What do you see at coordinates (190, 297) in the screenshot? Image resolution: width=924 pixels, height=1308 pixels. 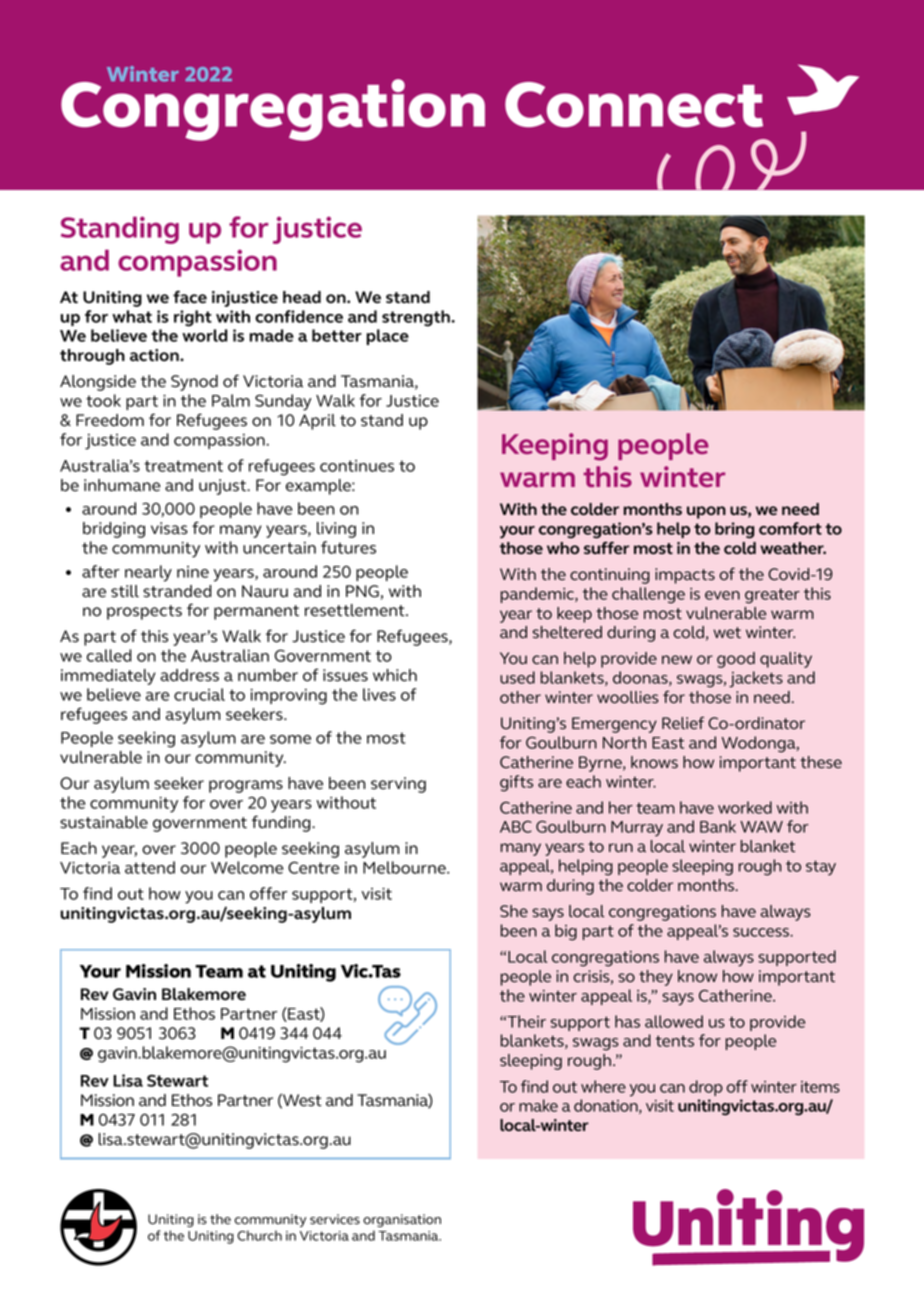 I see `face` at bounding box center [190, 297].
